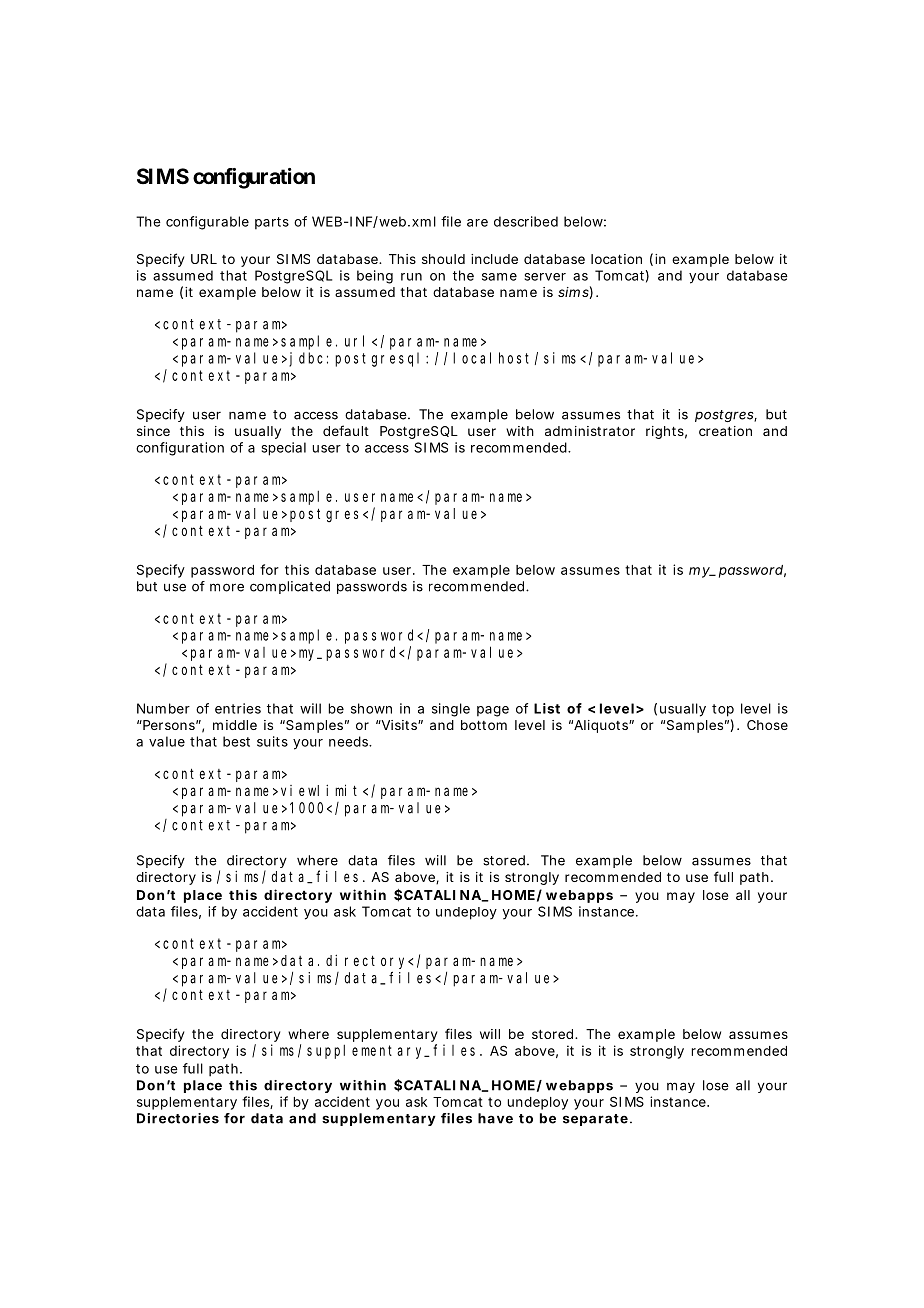 Image resolution: width=924 pixels, height=1308 pixels. What do you see at coordinates (284, 449) in the image?
I see `special` at bounding box center [284, 449].
